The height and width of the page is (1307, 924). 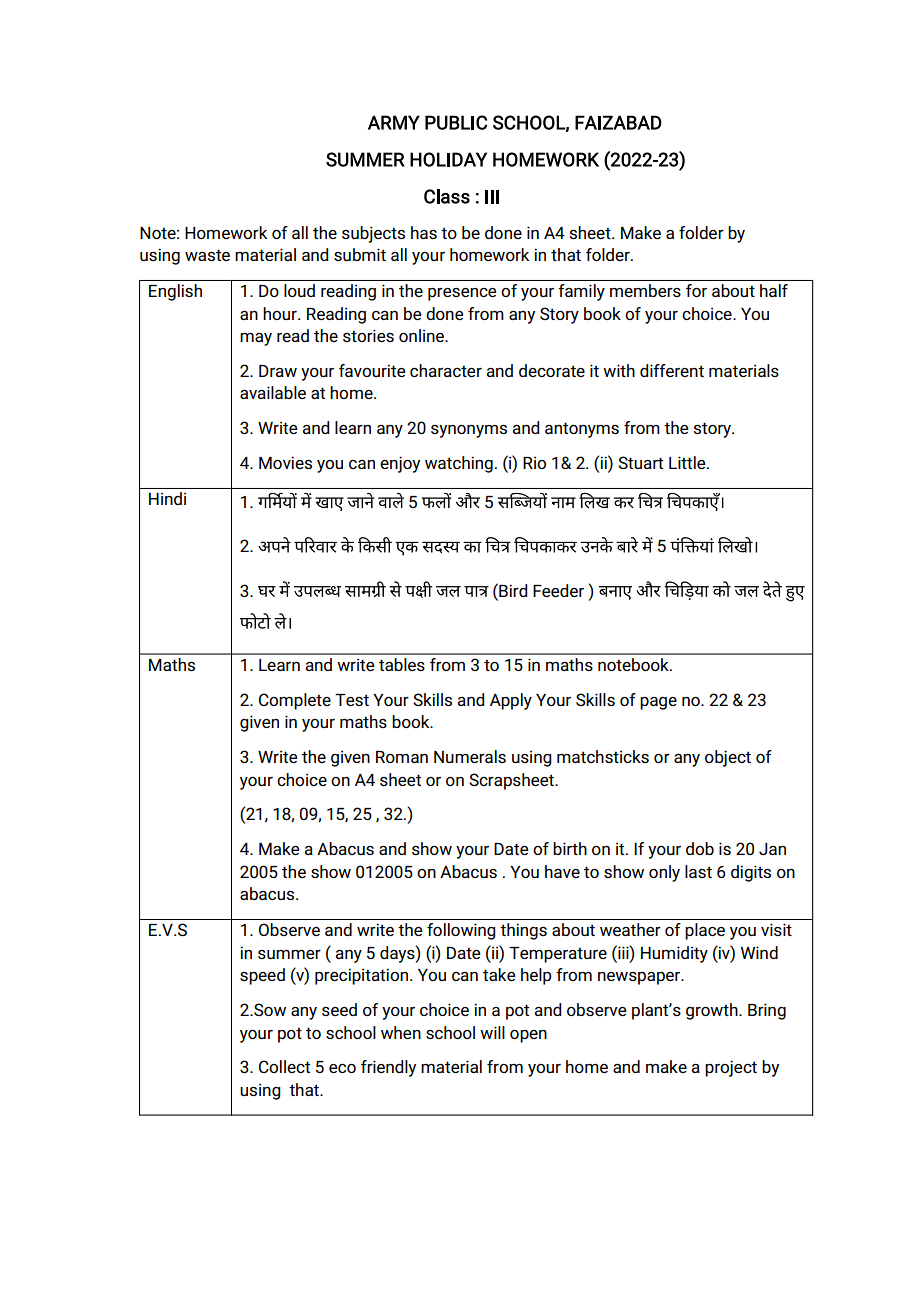 I want to click on HOLIDAY, so click(x=448, y=159).
